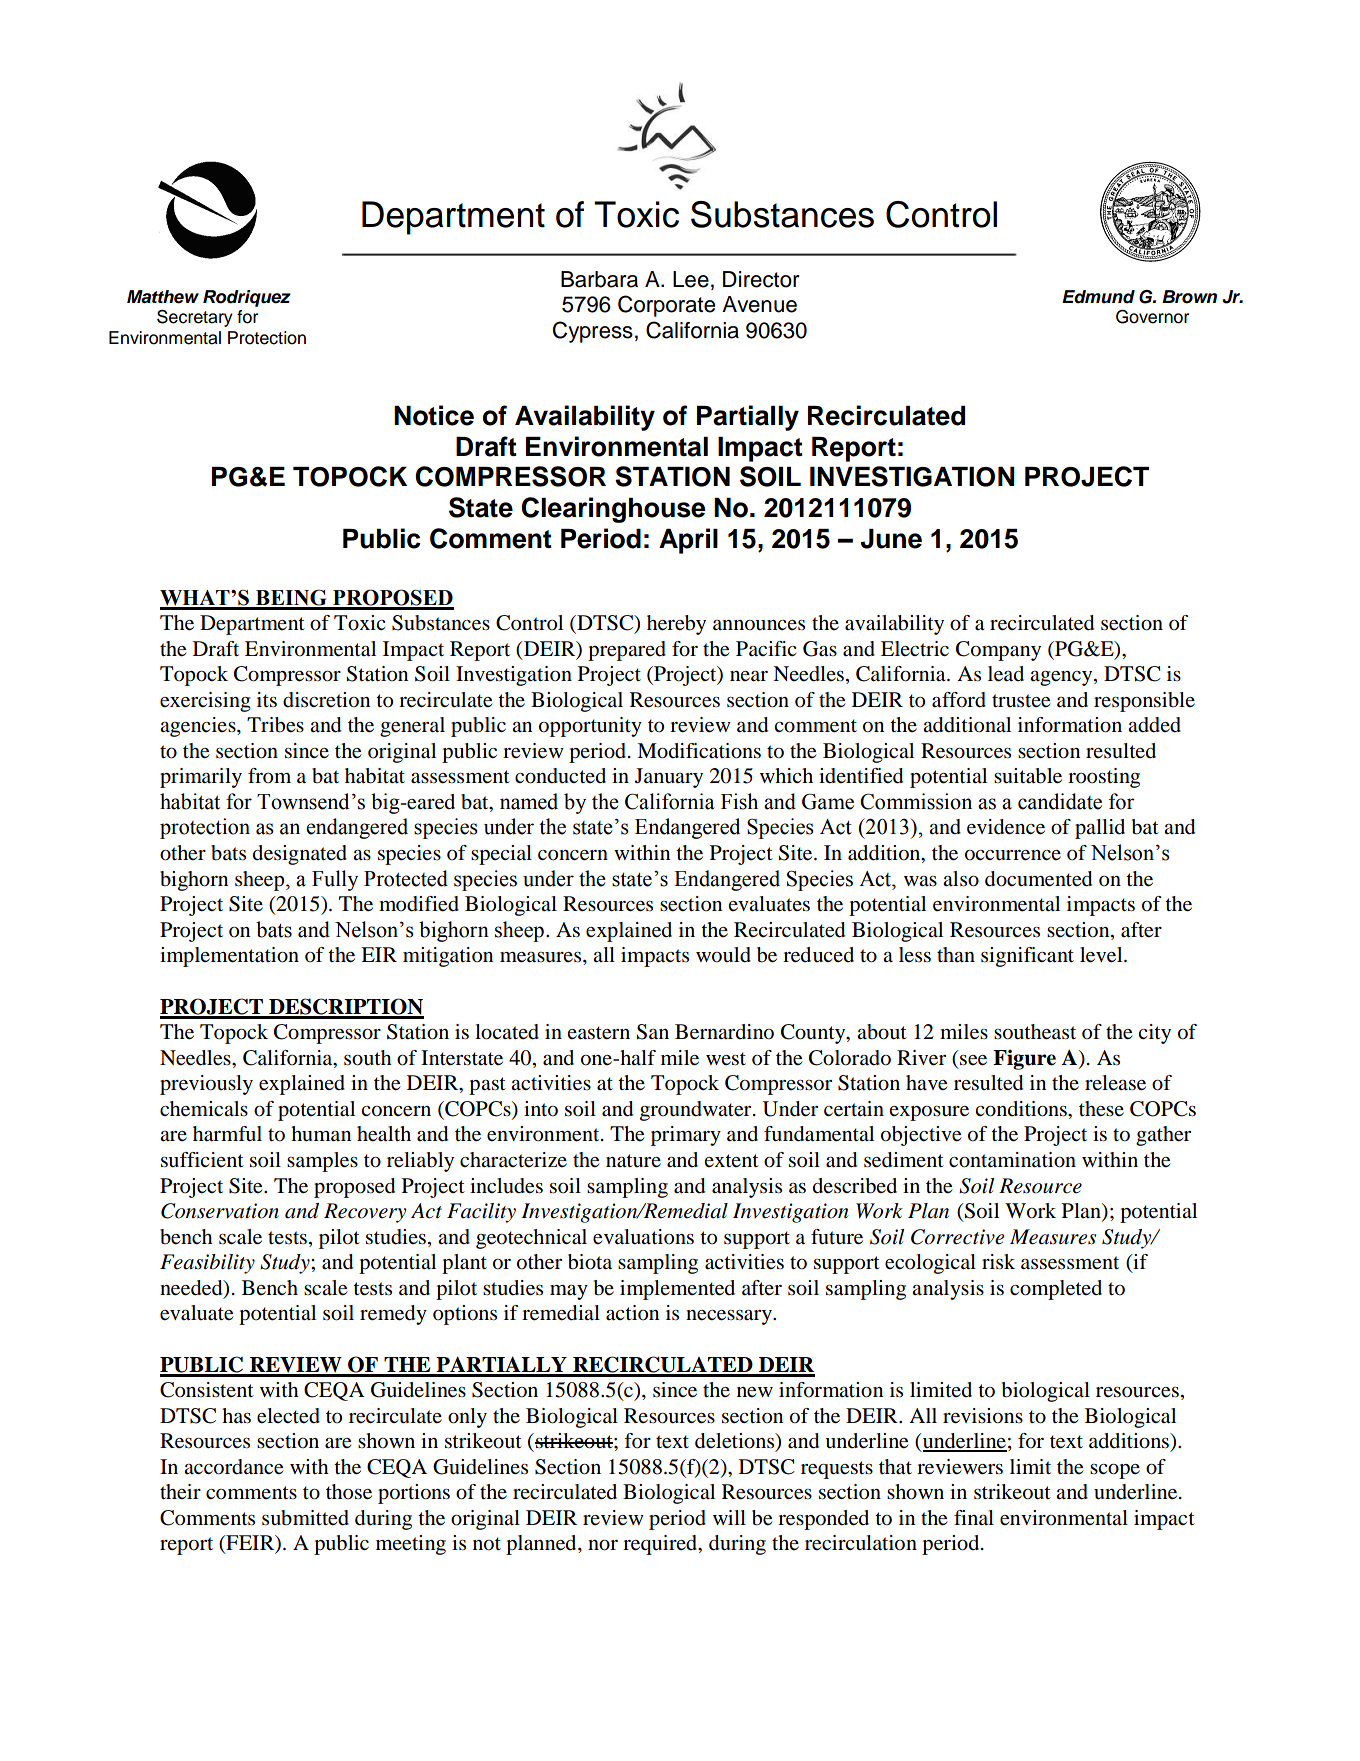 The height and width of the page is (1761, 1360). What do you see at coordinates (723, 955) in the page?
I see `would` at bounding box center [723, 955].
